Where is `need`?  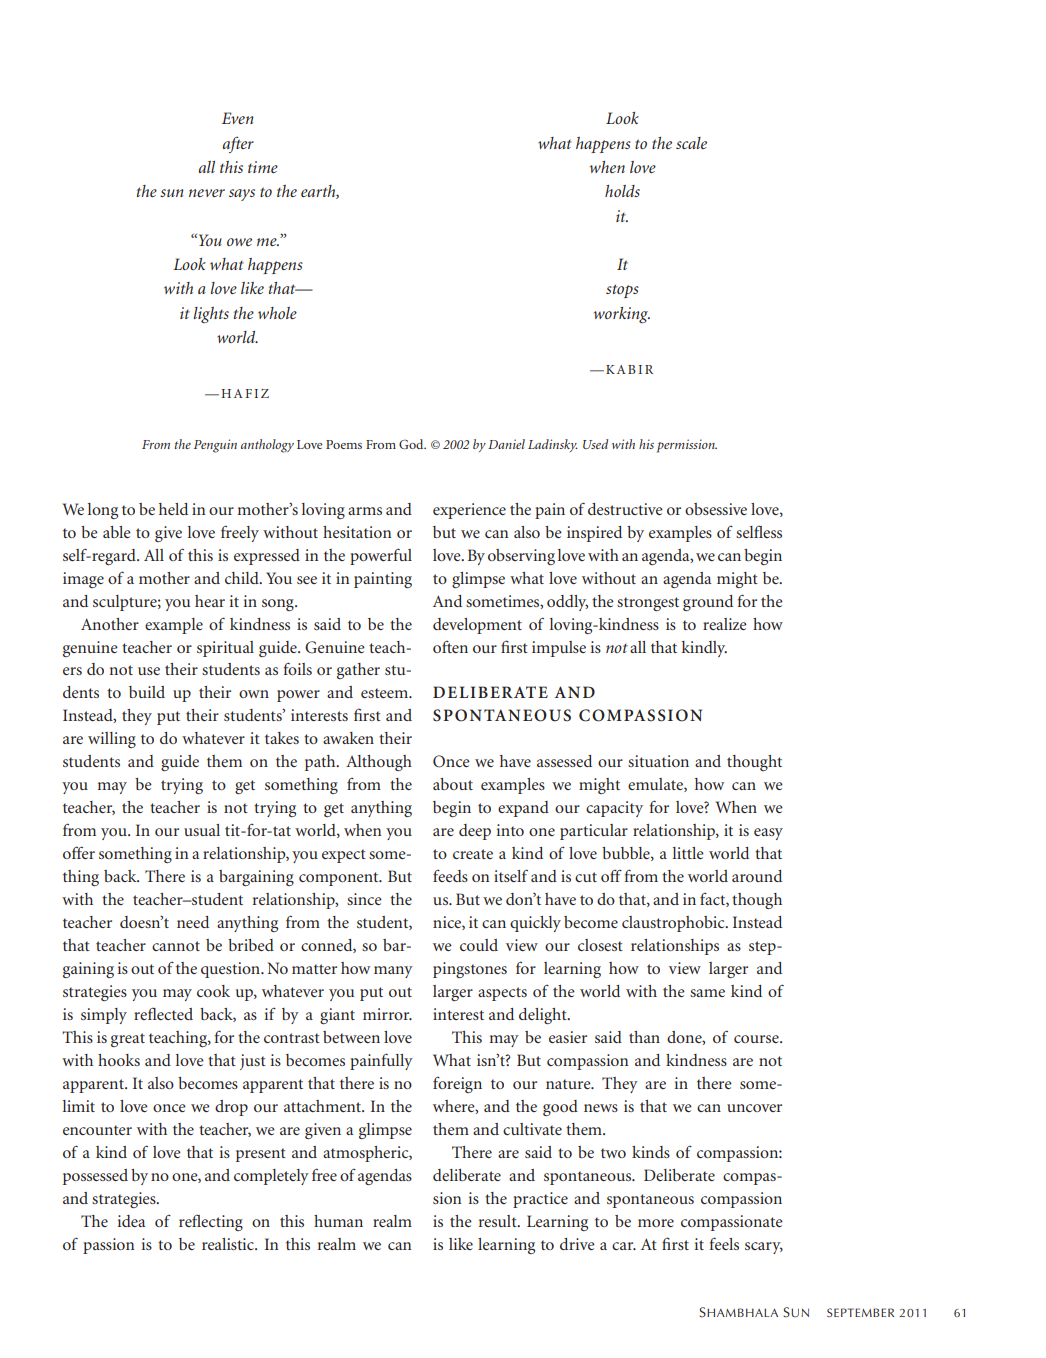
need is located at coordinates (193, 922).
